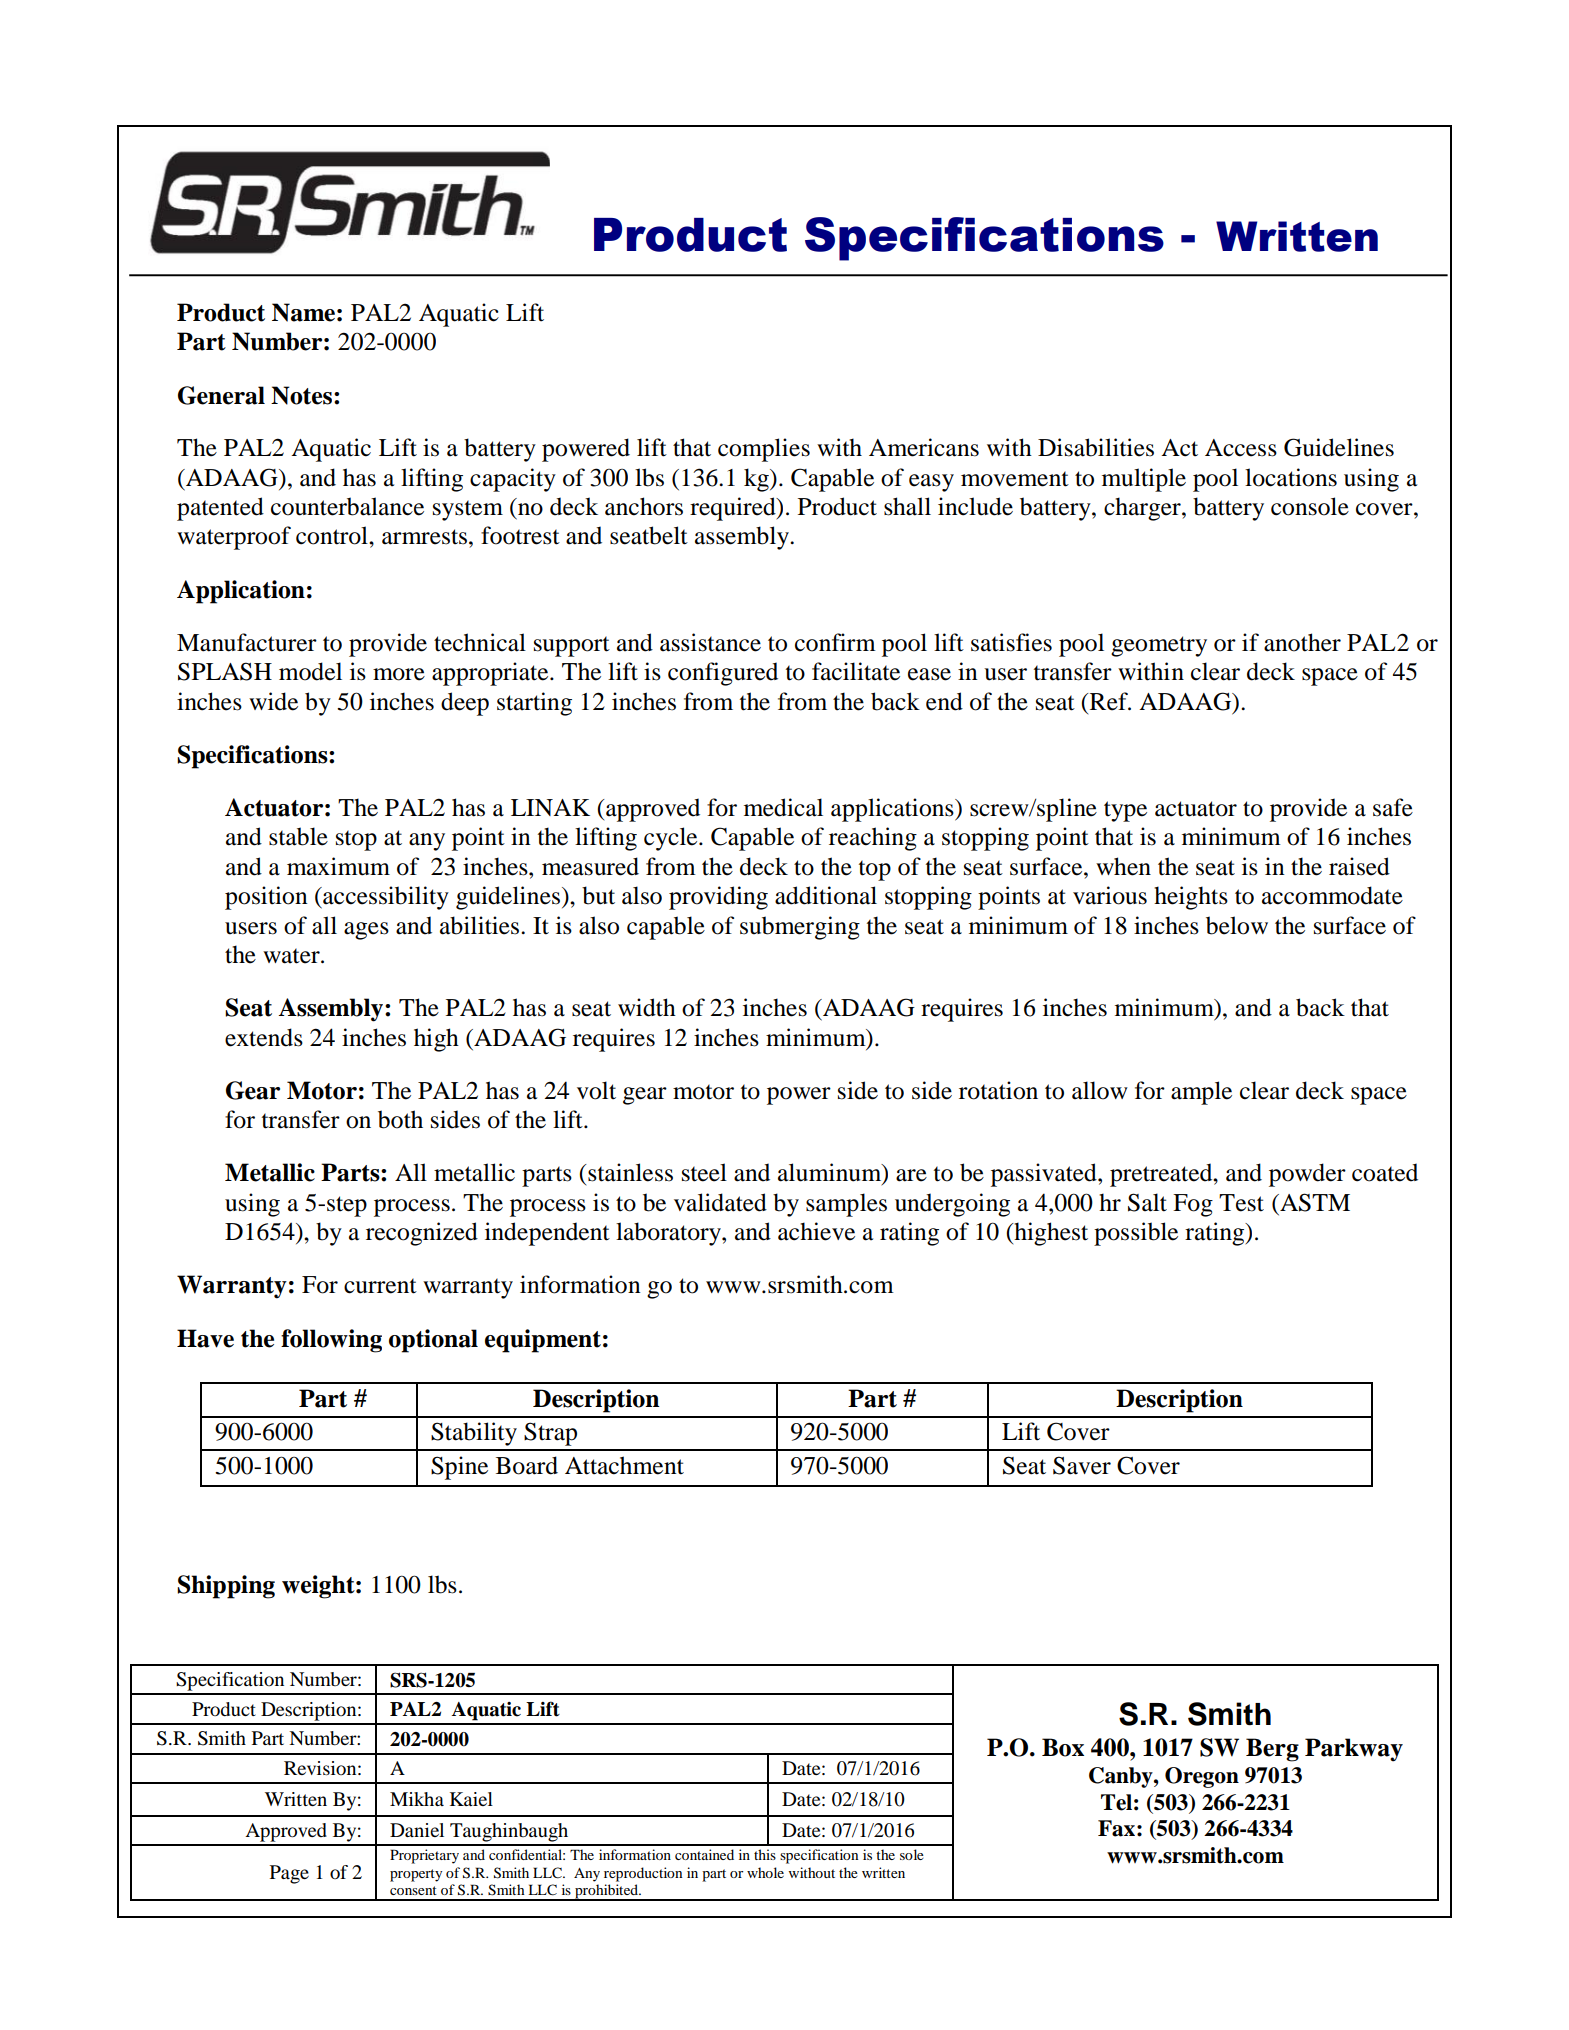  What do you see at coordinates (783, 807) in the document?
I see `medical` at bounding box center [783, 807].
